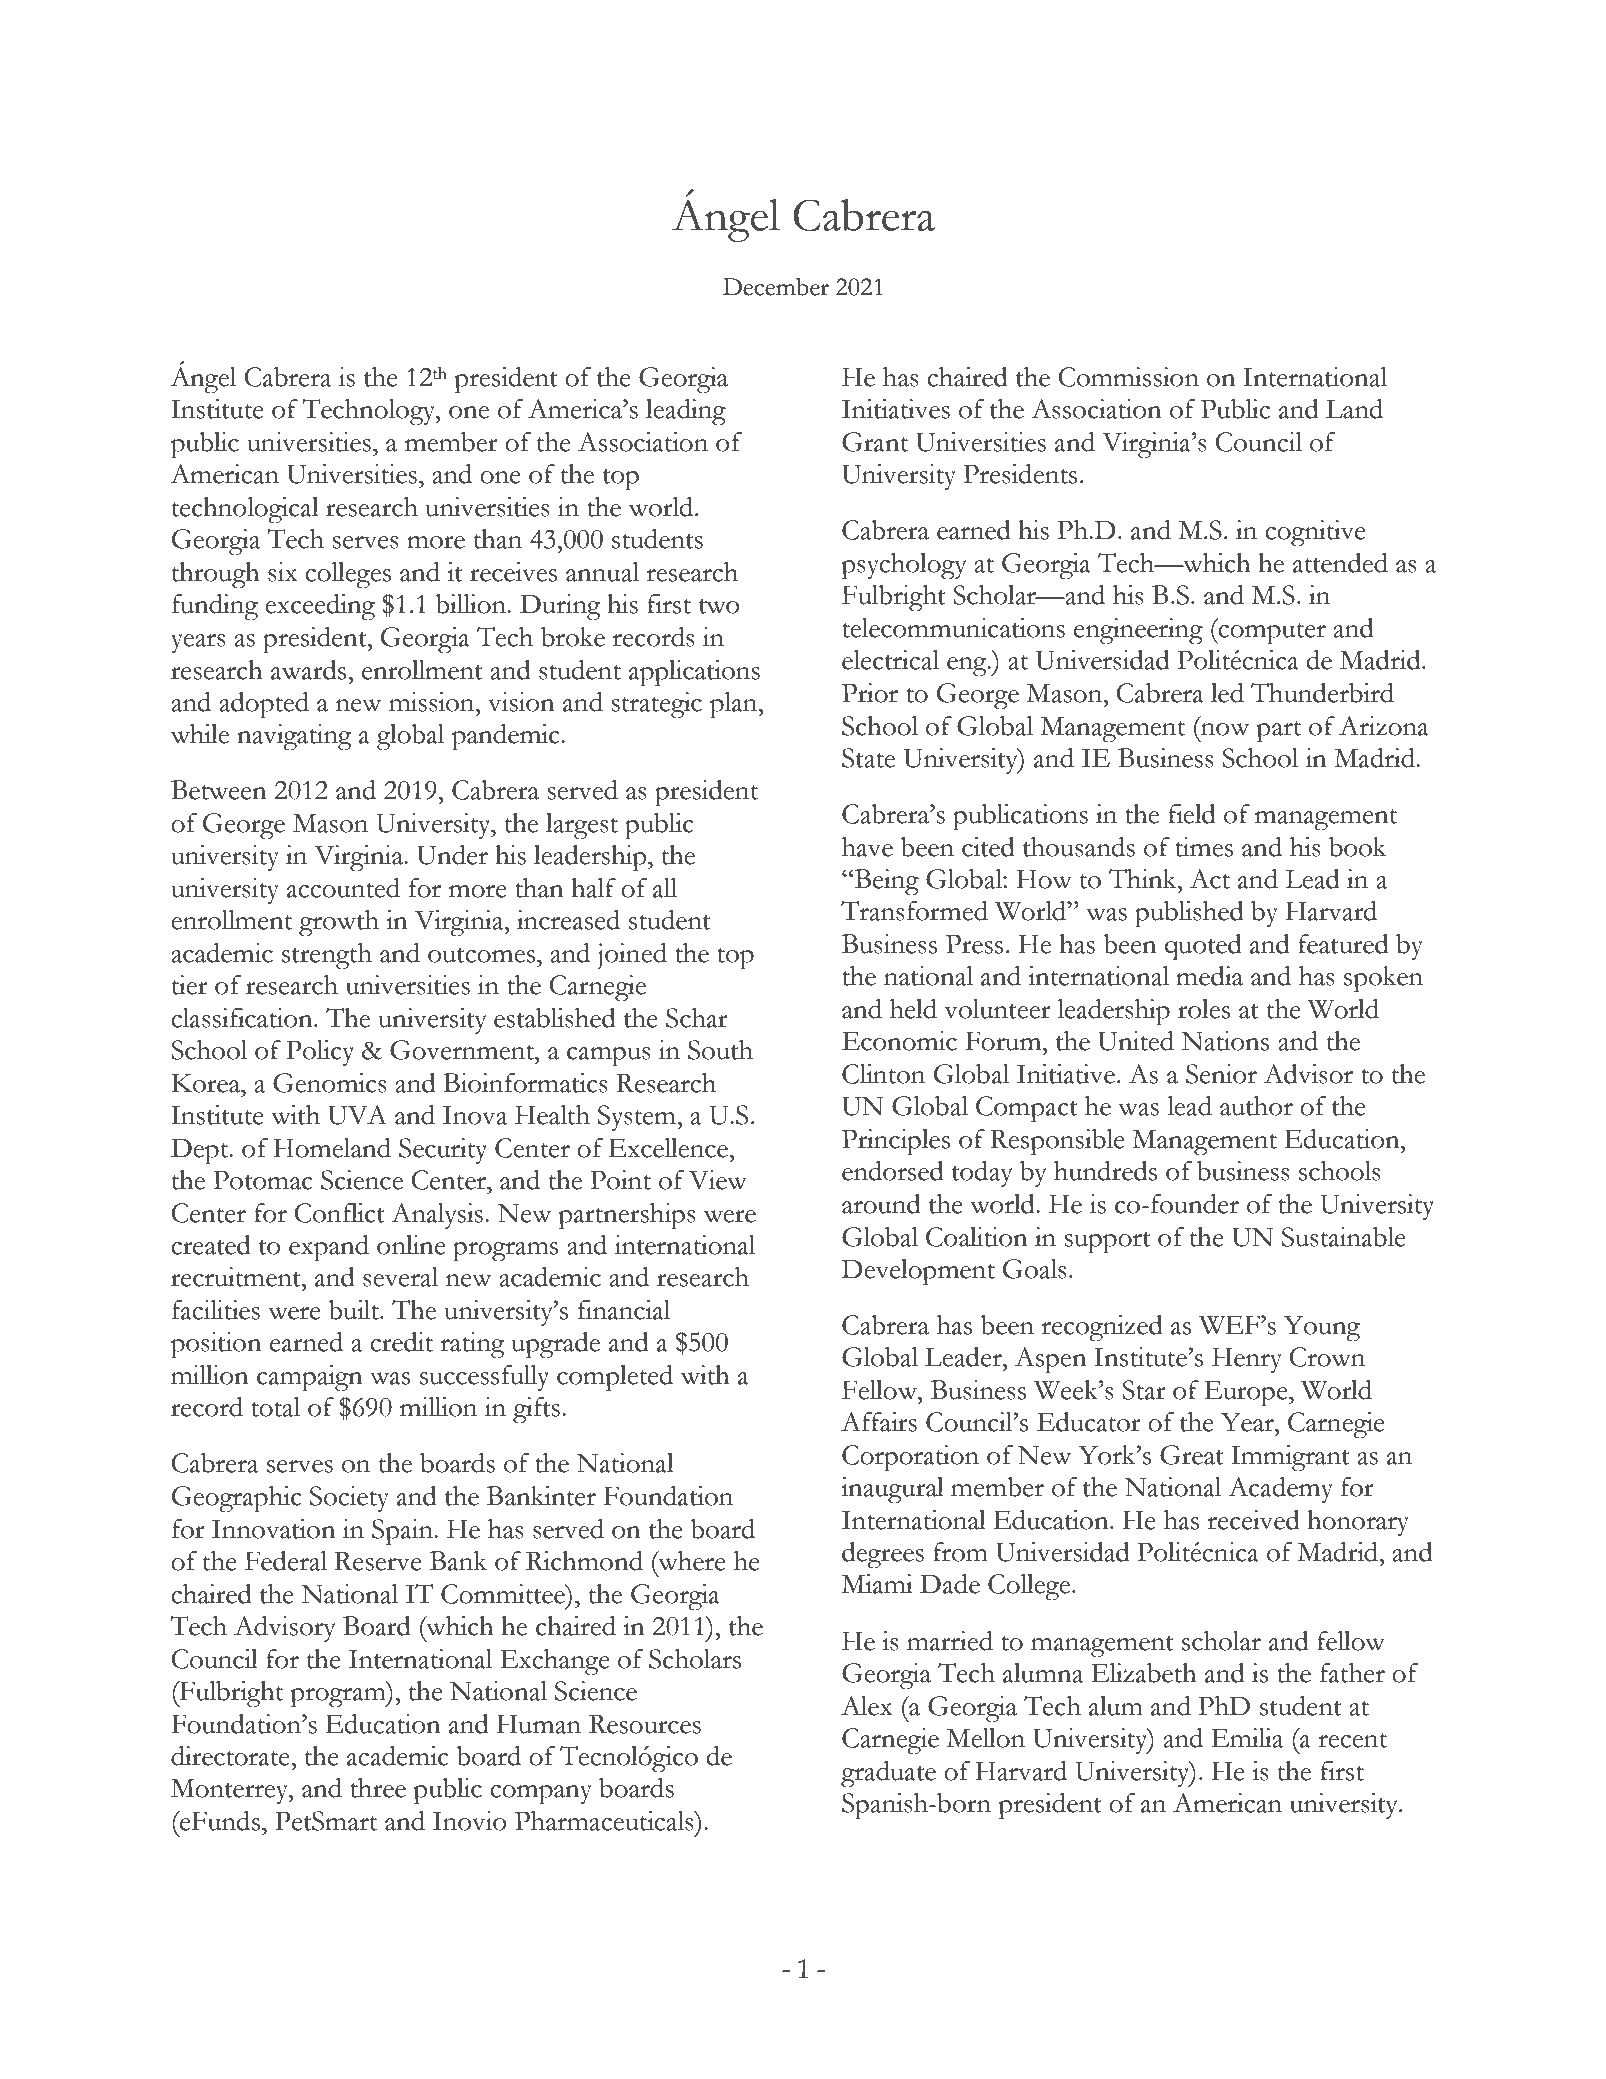  What do you see at coordinates (776, 286) in the screenshot?
I see `December` at bounding box center [776, 286].
